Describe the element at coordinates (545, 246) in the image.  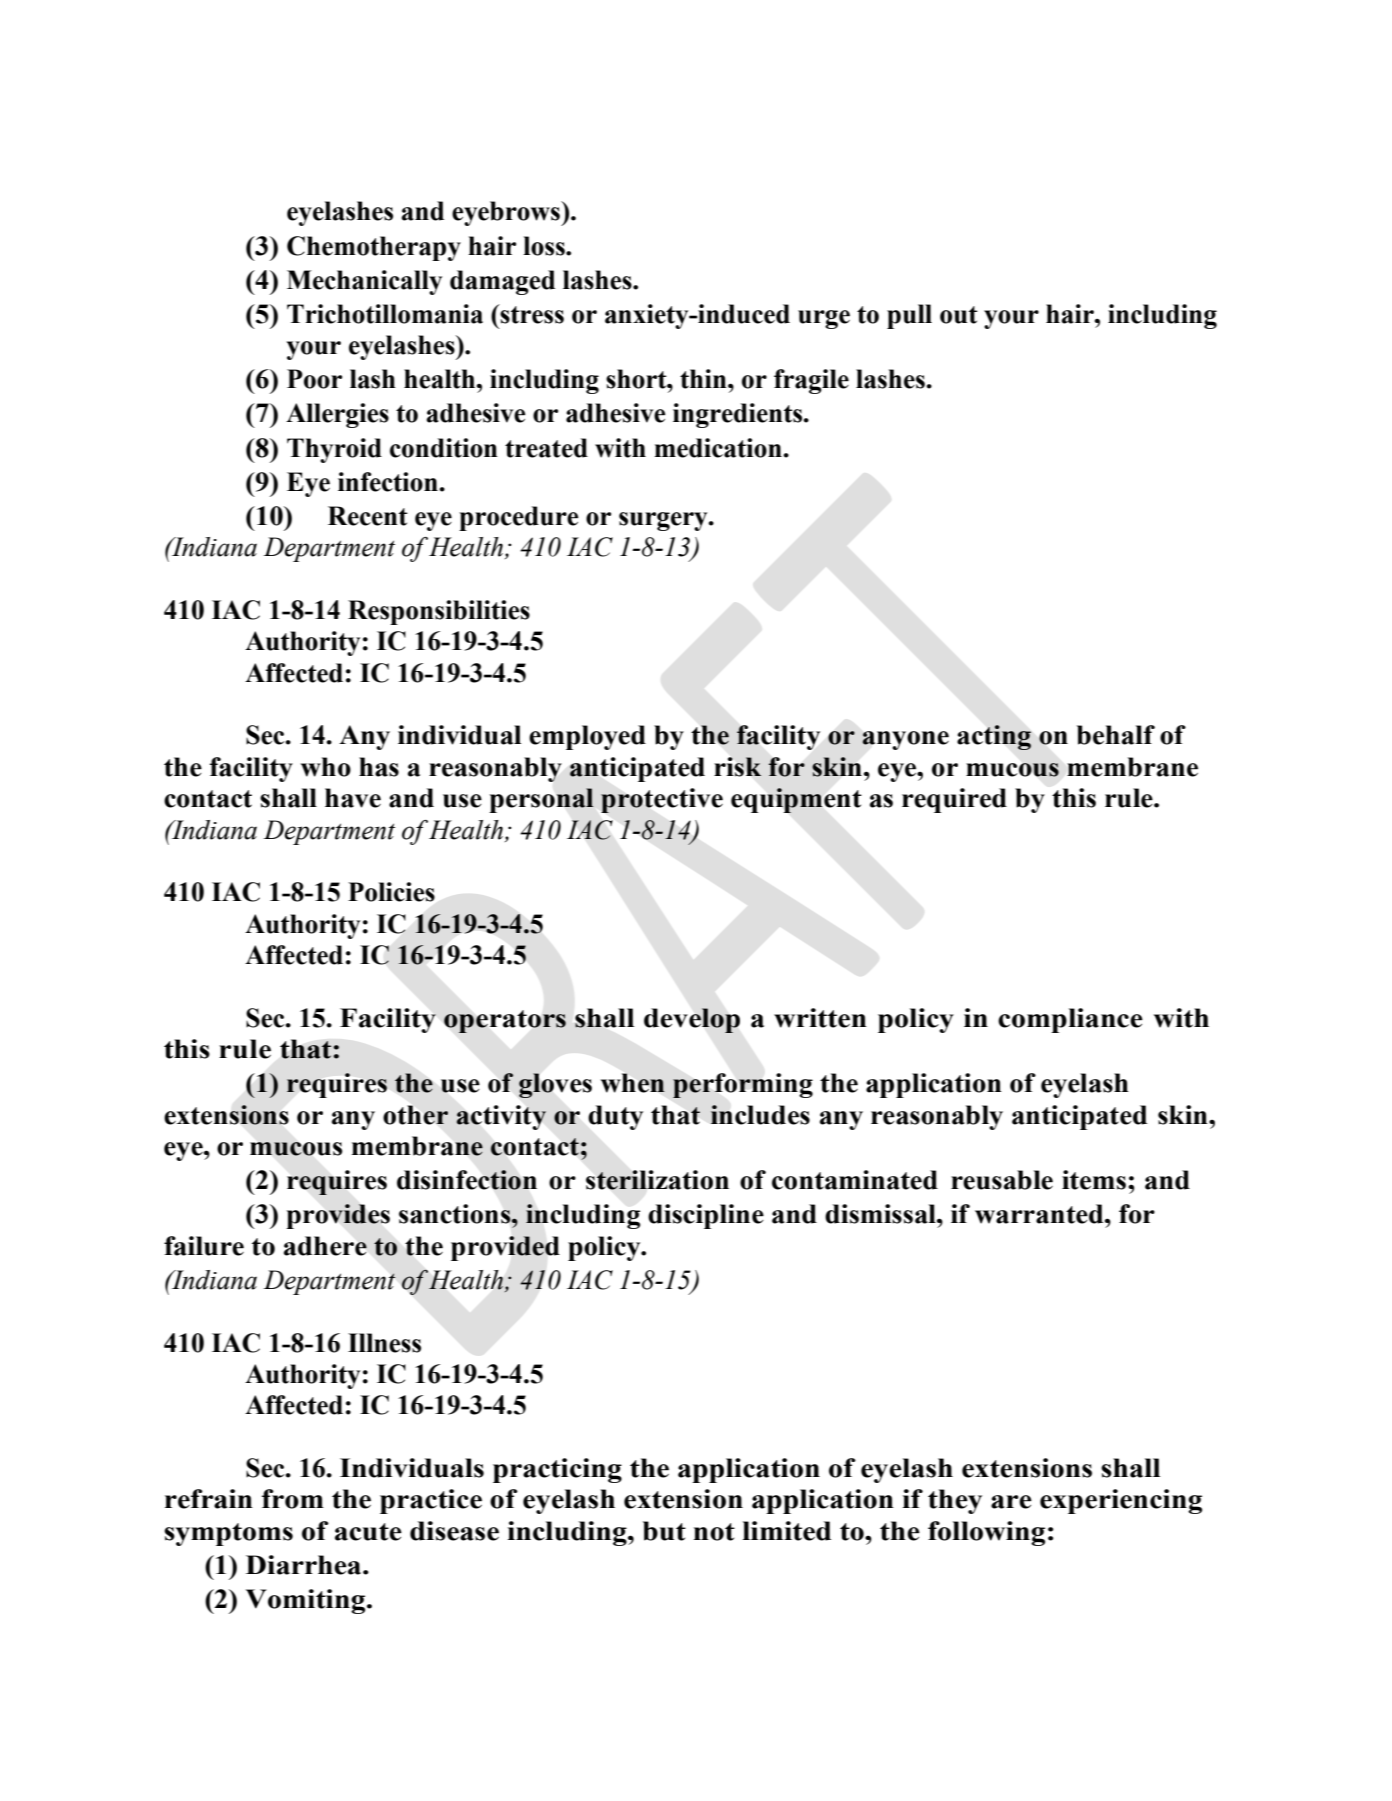
I see `loss` at that location.
